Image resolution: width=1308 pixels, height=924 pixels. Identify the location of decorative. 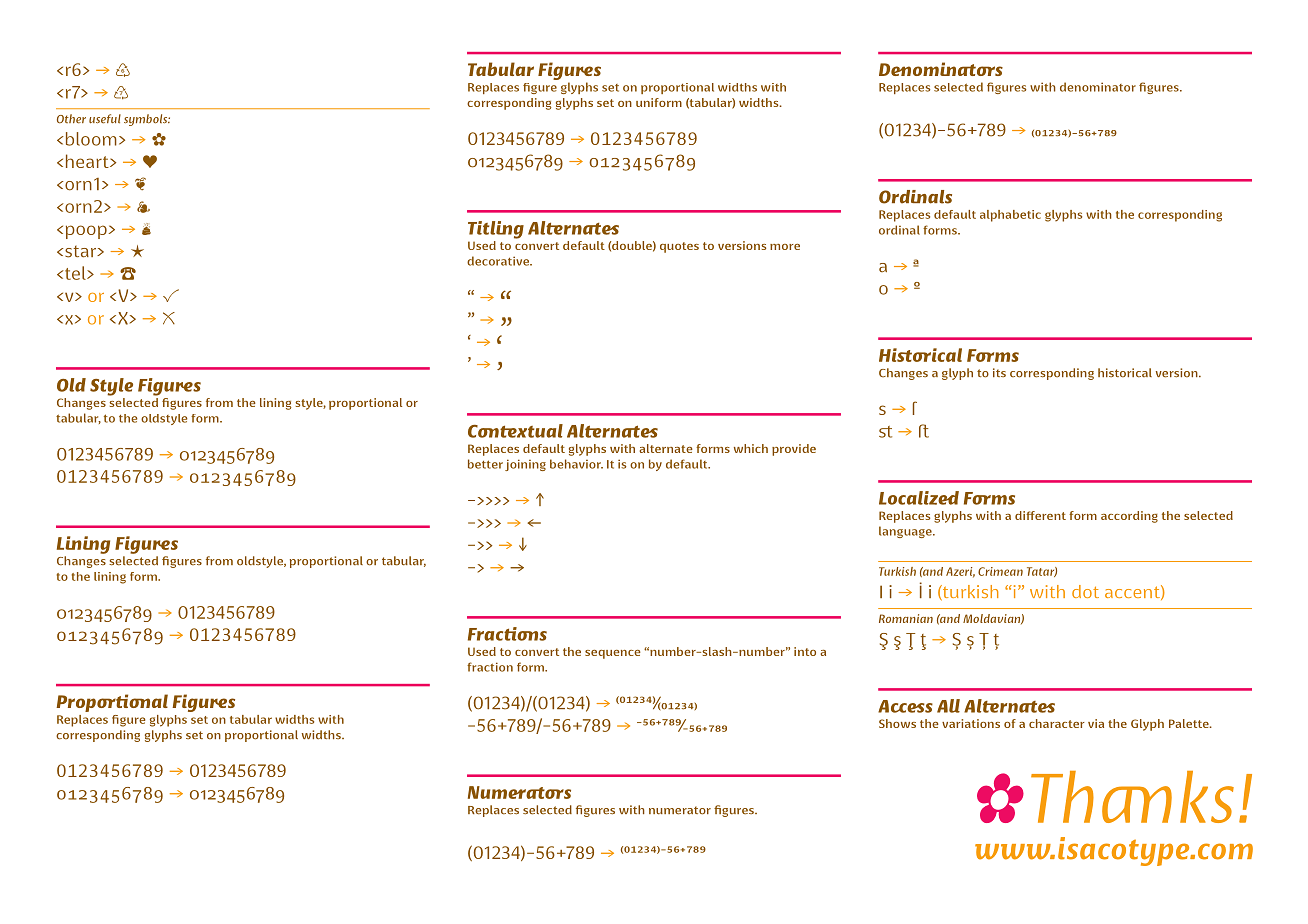
(499, 261).
